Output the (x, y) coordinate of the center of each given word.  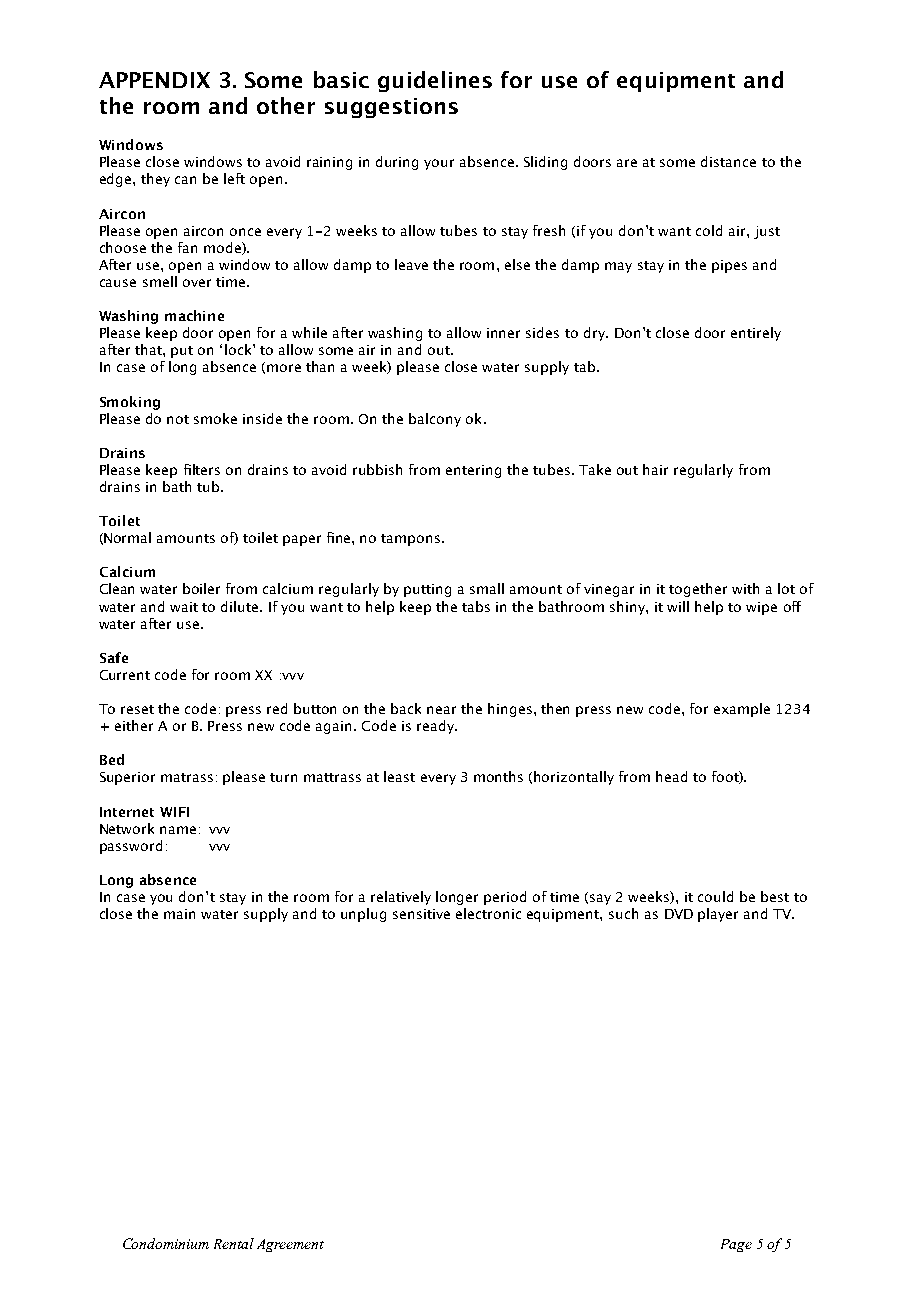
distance (728, 161)
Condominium (166, 1243)
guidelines (435, 81)
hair (655, 469)
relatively (401, 898)
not (178, 419)
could (715, 896)
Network (127, 828)
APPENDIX (154, 80)
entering (473, 471)
